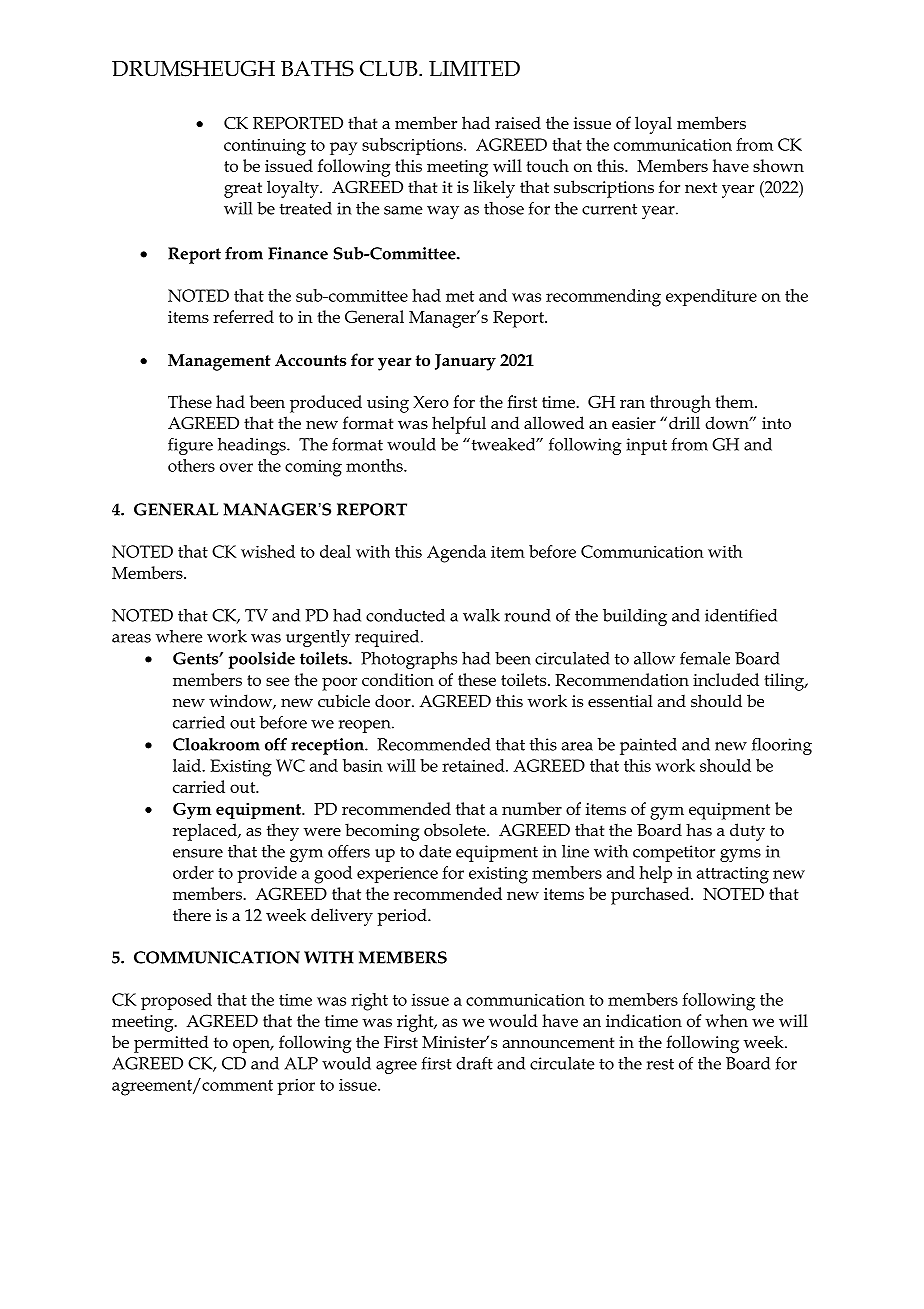  Describe the element at coordinates (778, 165) in the page. I see `shown` at that location.
